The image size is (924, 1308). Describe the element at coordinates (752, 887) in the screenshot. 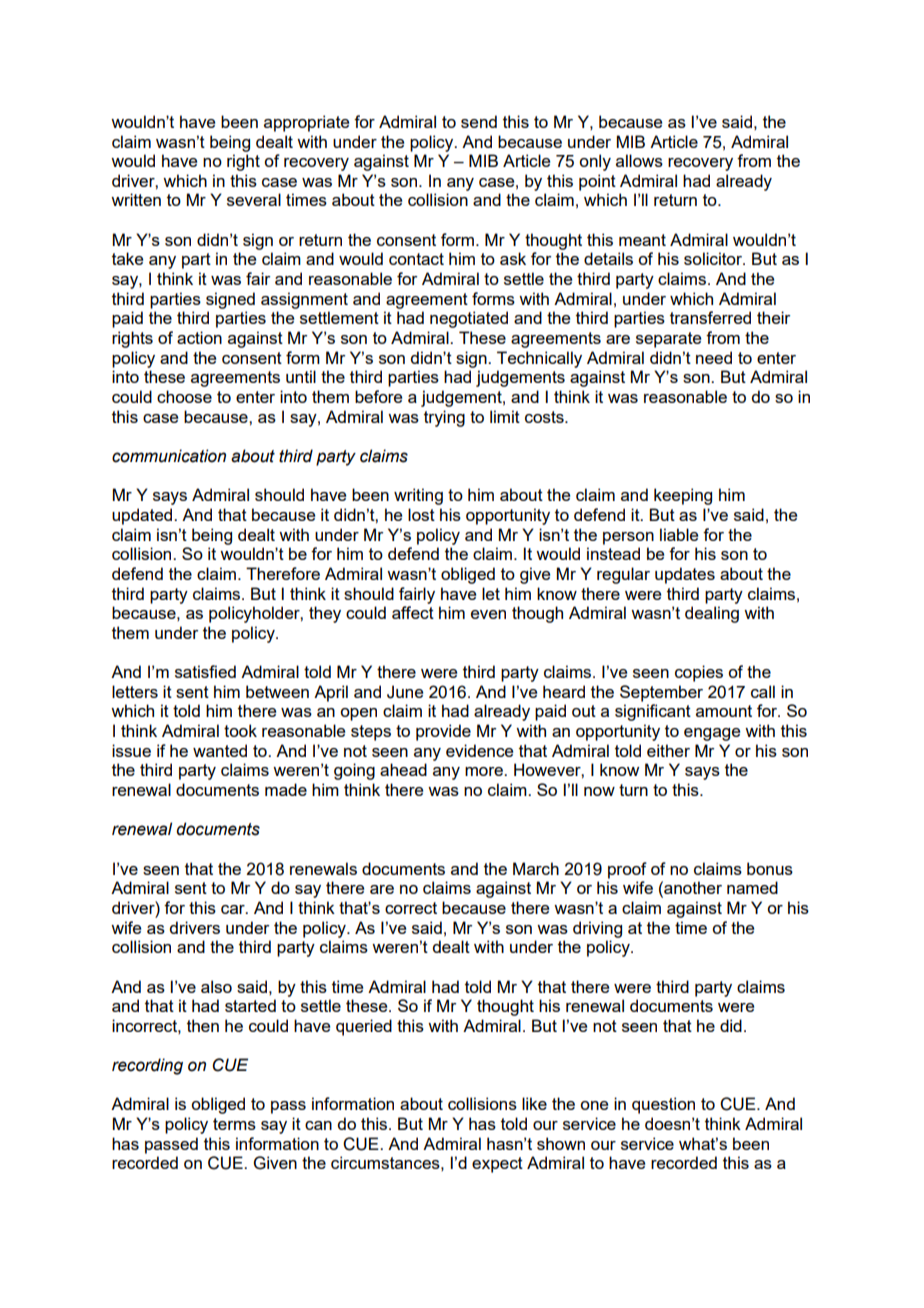

I see `named` at that location.
